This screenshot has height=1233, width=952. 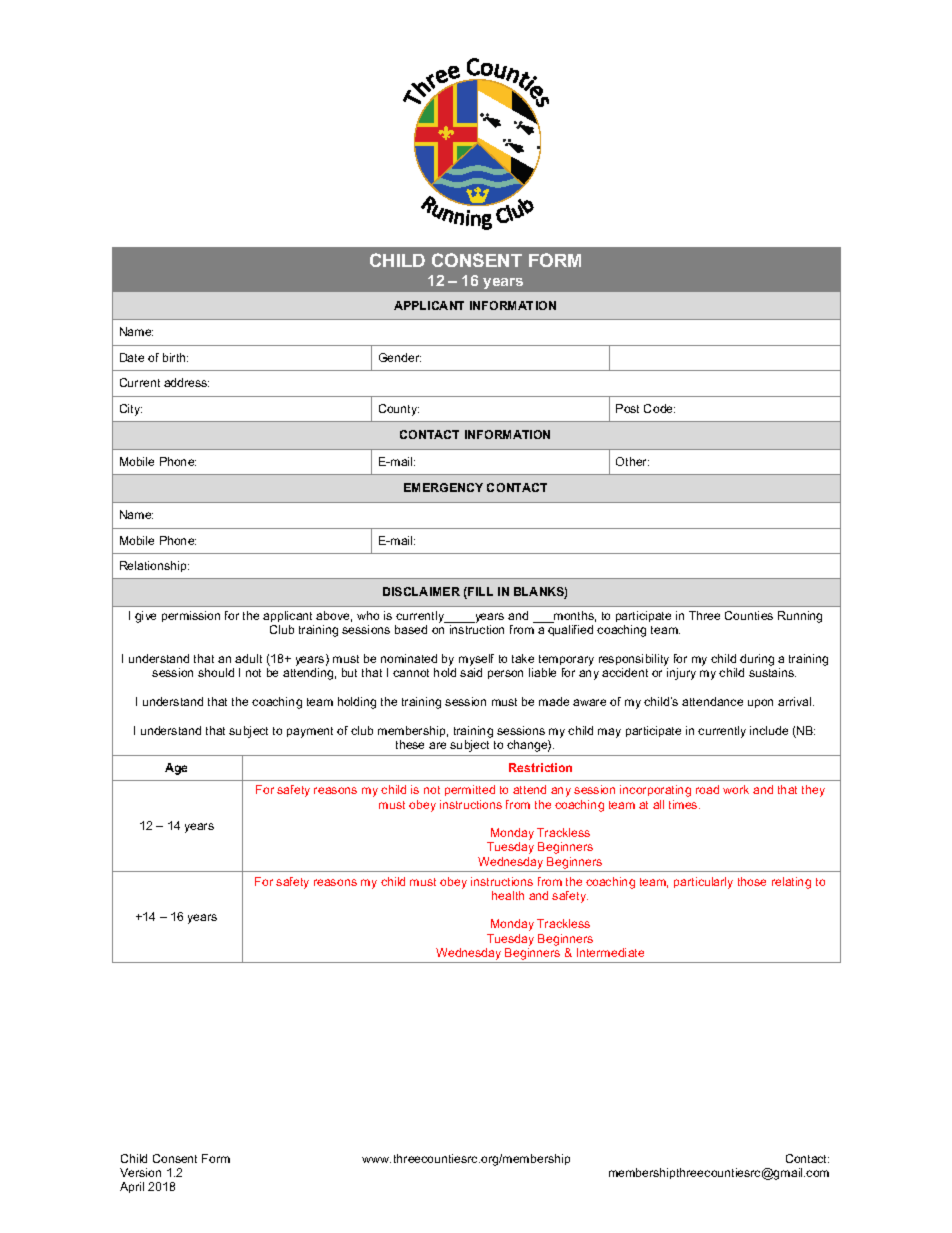 I want to click on particularly, so click(x=703, y=883).
